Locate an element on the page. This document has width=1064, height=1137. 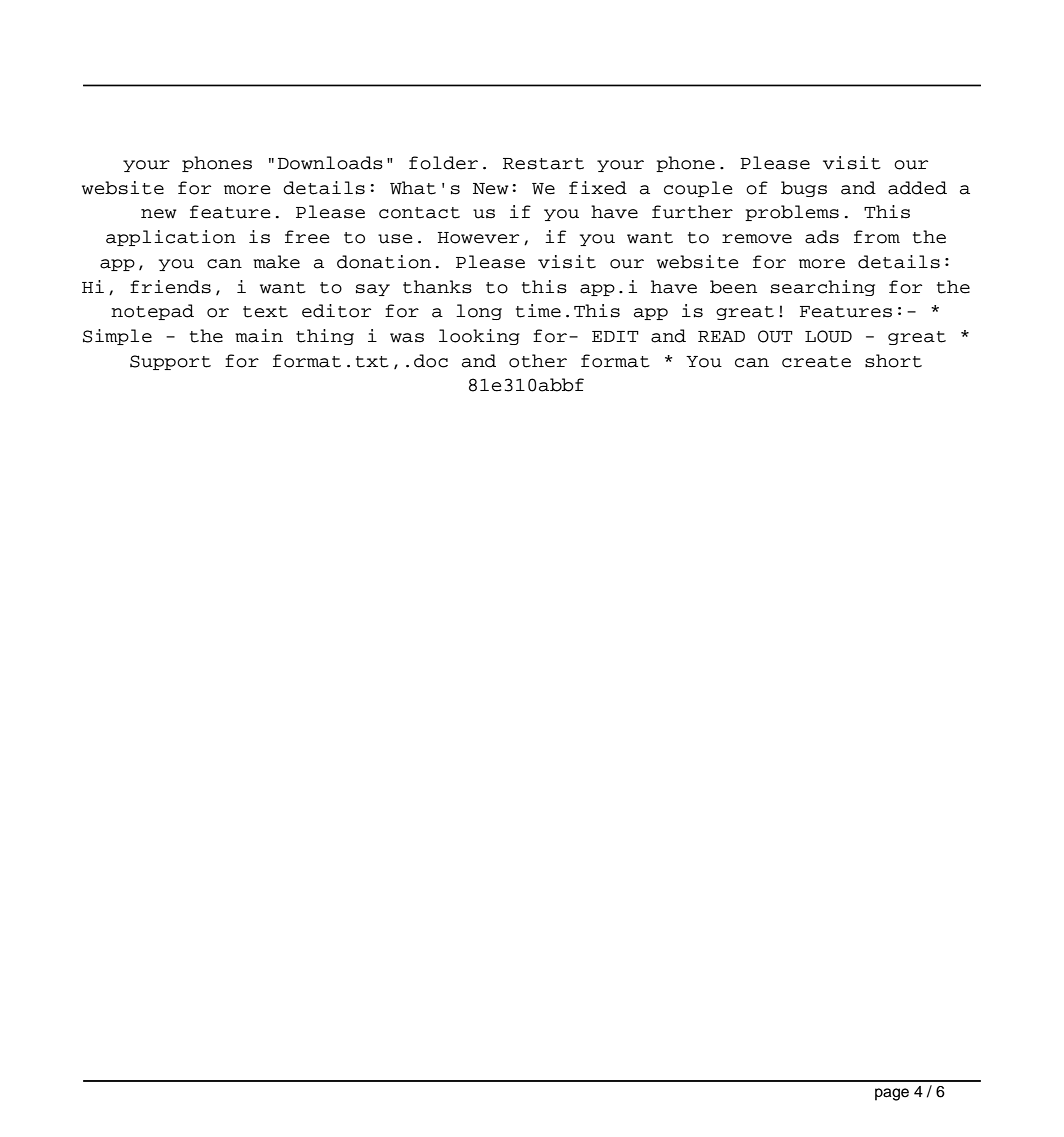
create is located at coordinates (816, 362).
